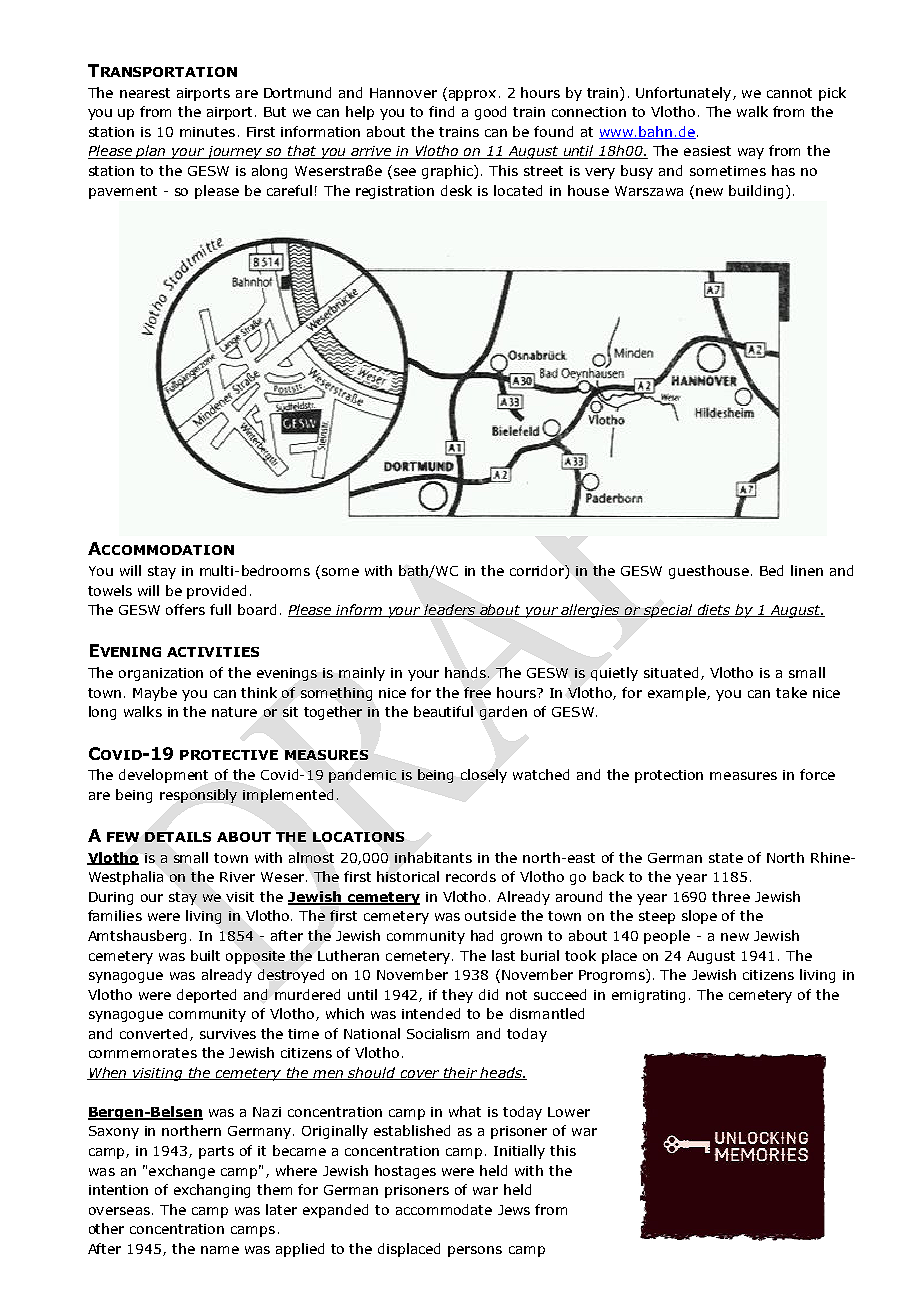 The height and width of the screenshot is (1308, 924). Describe the element at coordinates (212, 1191) in the screenshot. I see `exchanging` at that location.
